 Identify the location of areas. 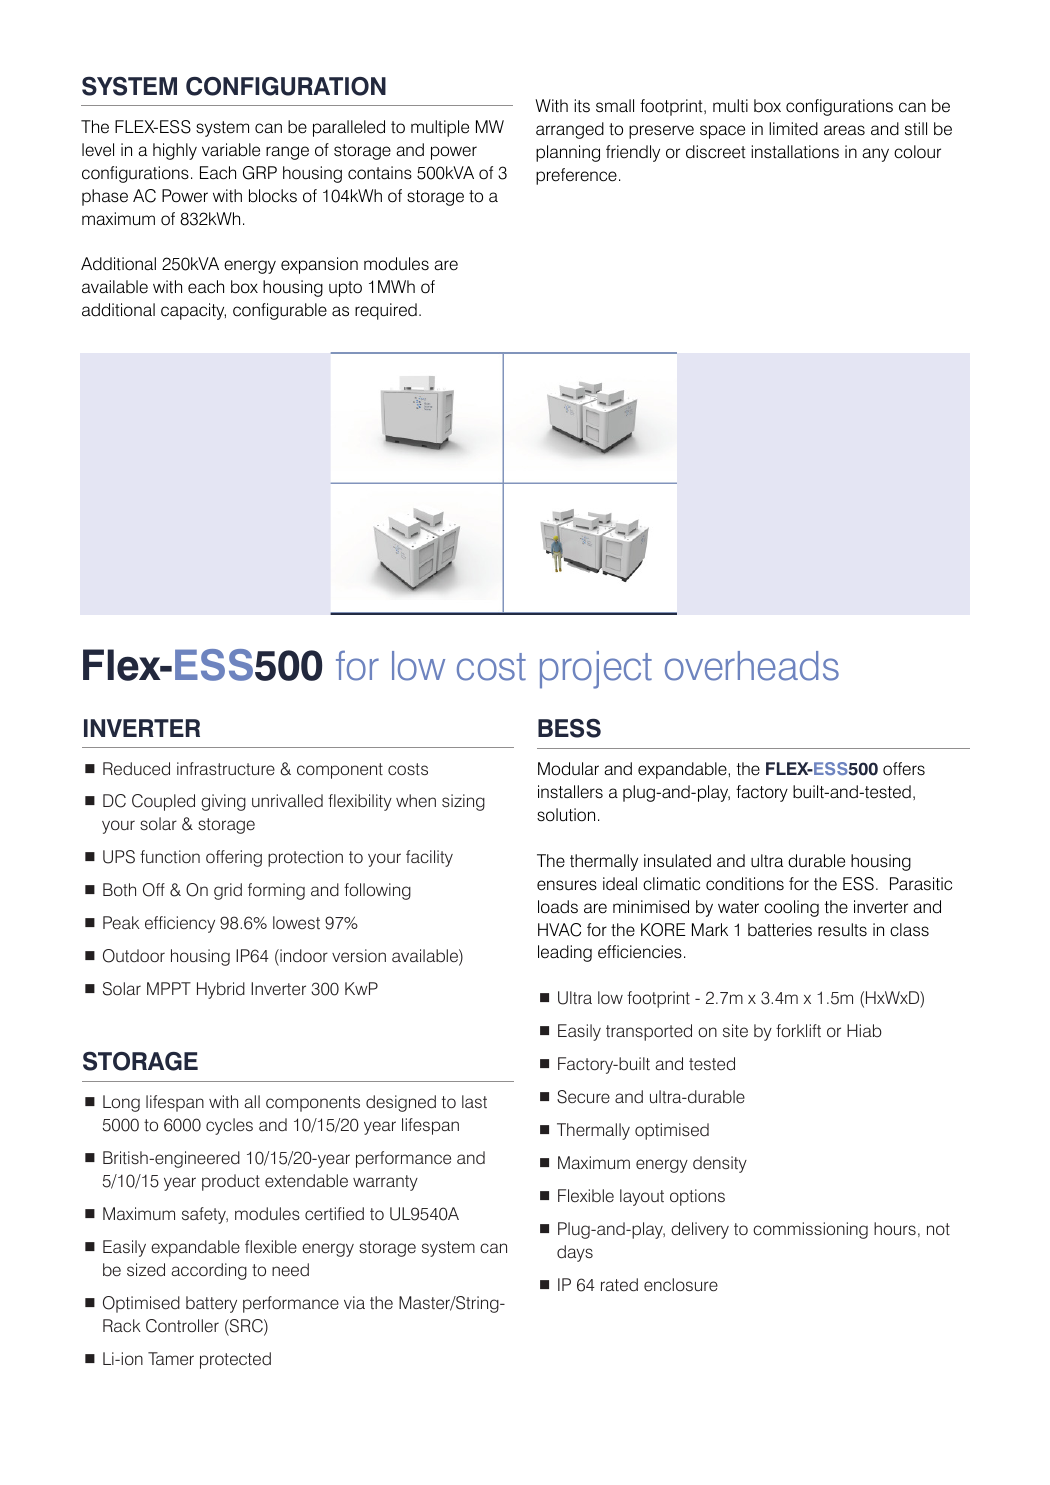
(844, 130).
